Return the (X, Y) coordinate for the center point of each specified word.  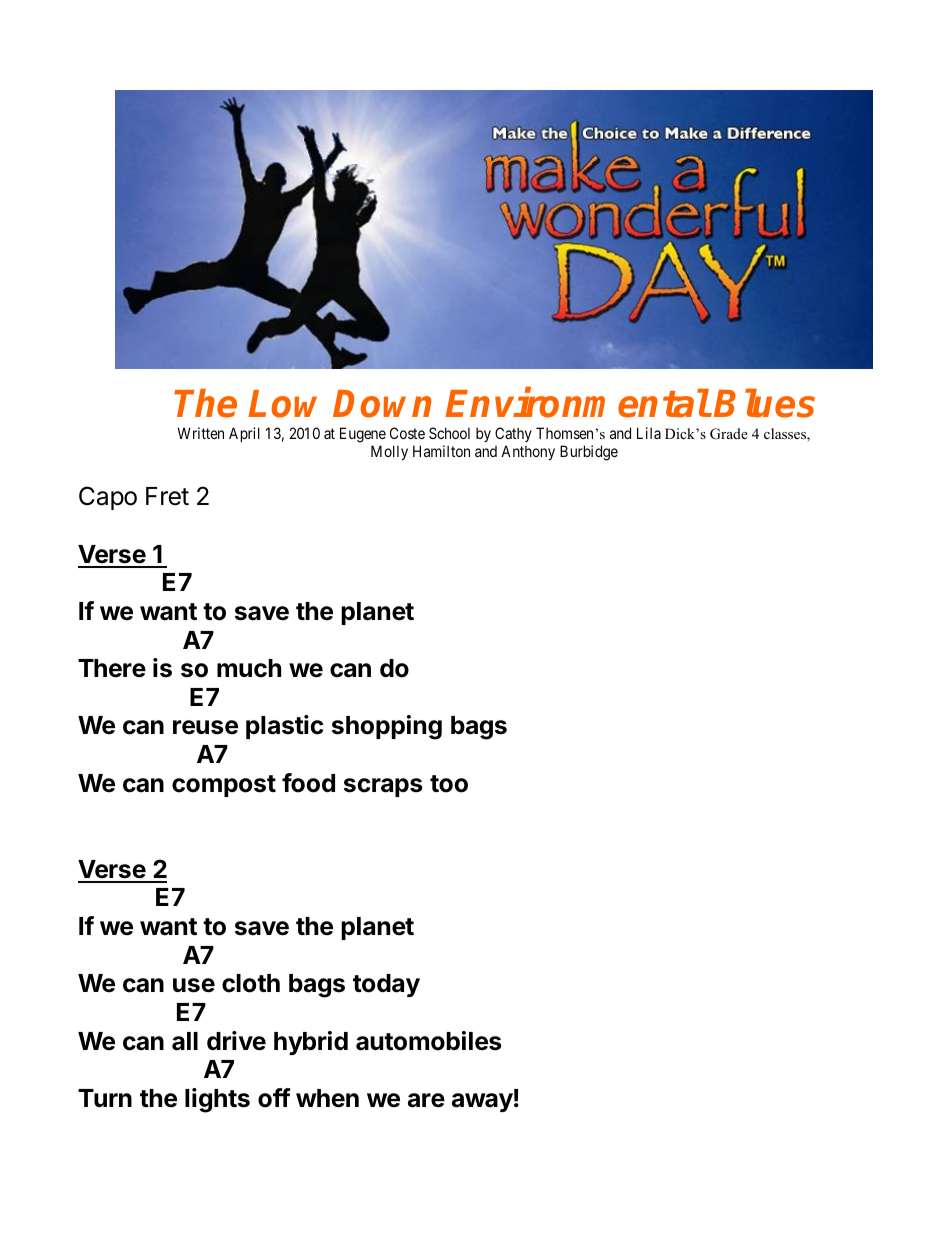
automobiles (428, 1041)
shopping (387, 727)
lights (217, 1100)
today (386, 985)
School (449, 433)
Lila (649, 433)
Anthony (528, 452)
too (449, 784)
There (112, 668)
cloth (251, 983)
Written (200, 433)
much (249, 668)
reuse (205, 727)
